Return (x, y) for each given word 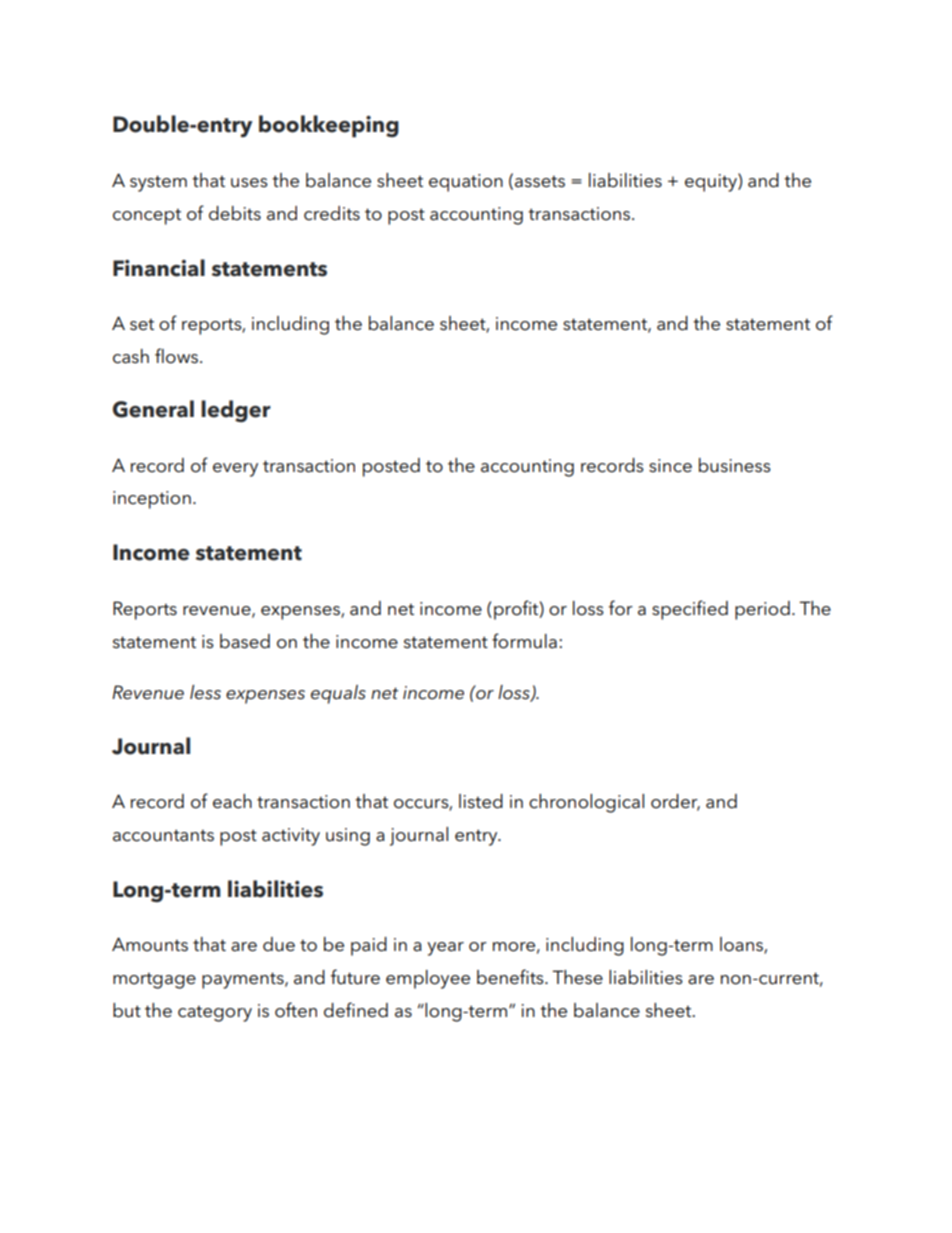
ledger (236, 411)
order (675, 802)
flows (178, 356)
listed (481, 801)
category (215, 1014)
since (670, 466)
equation (466, 183)
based (245, 641)
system (158, 183)
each (232, 801)
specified (690, 610)
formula (524, 641)
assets (540, 182)
